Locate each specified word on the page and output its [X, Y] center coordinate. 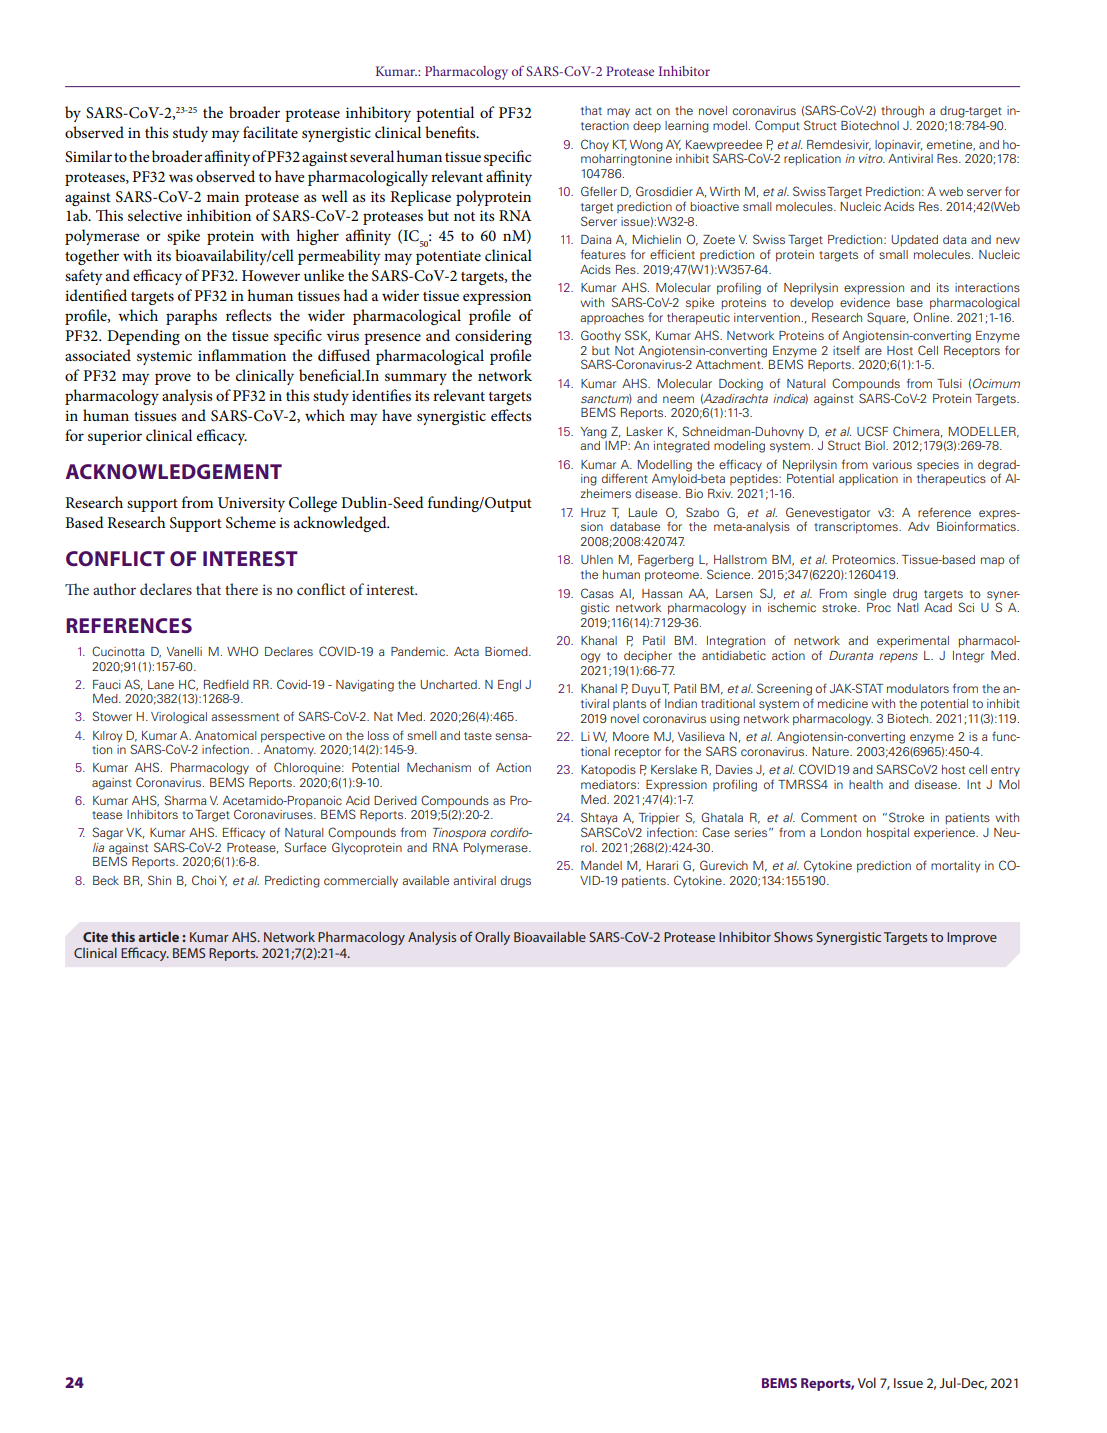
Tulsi [949, 383]
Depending [143, 337]
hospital [888, 834]
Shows [793, 936]
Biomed [507, 651]
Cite [95, 937]
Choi [204, 880]
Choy [595, 145]
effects [511, 415]
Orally [492, 938]
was [181, 178]
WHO [242, 651]
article [158, 936]
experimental [913, 642]
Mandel [601, 865]
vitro [872, 158]
